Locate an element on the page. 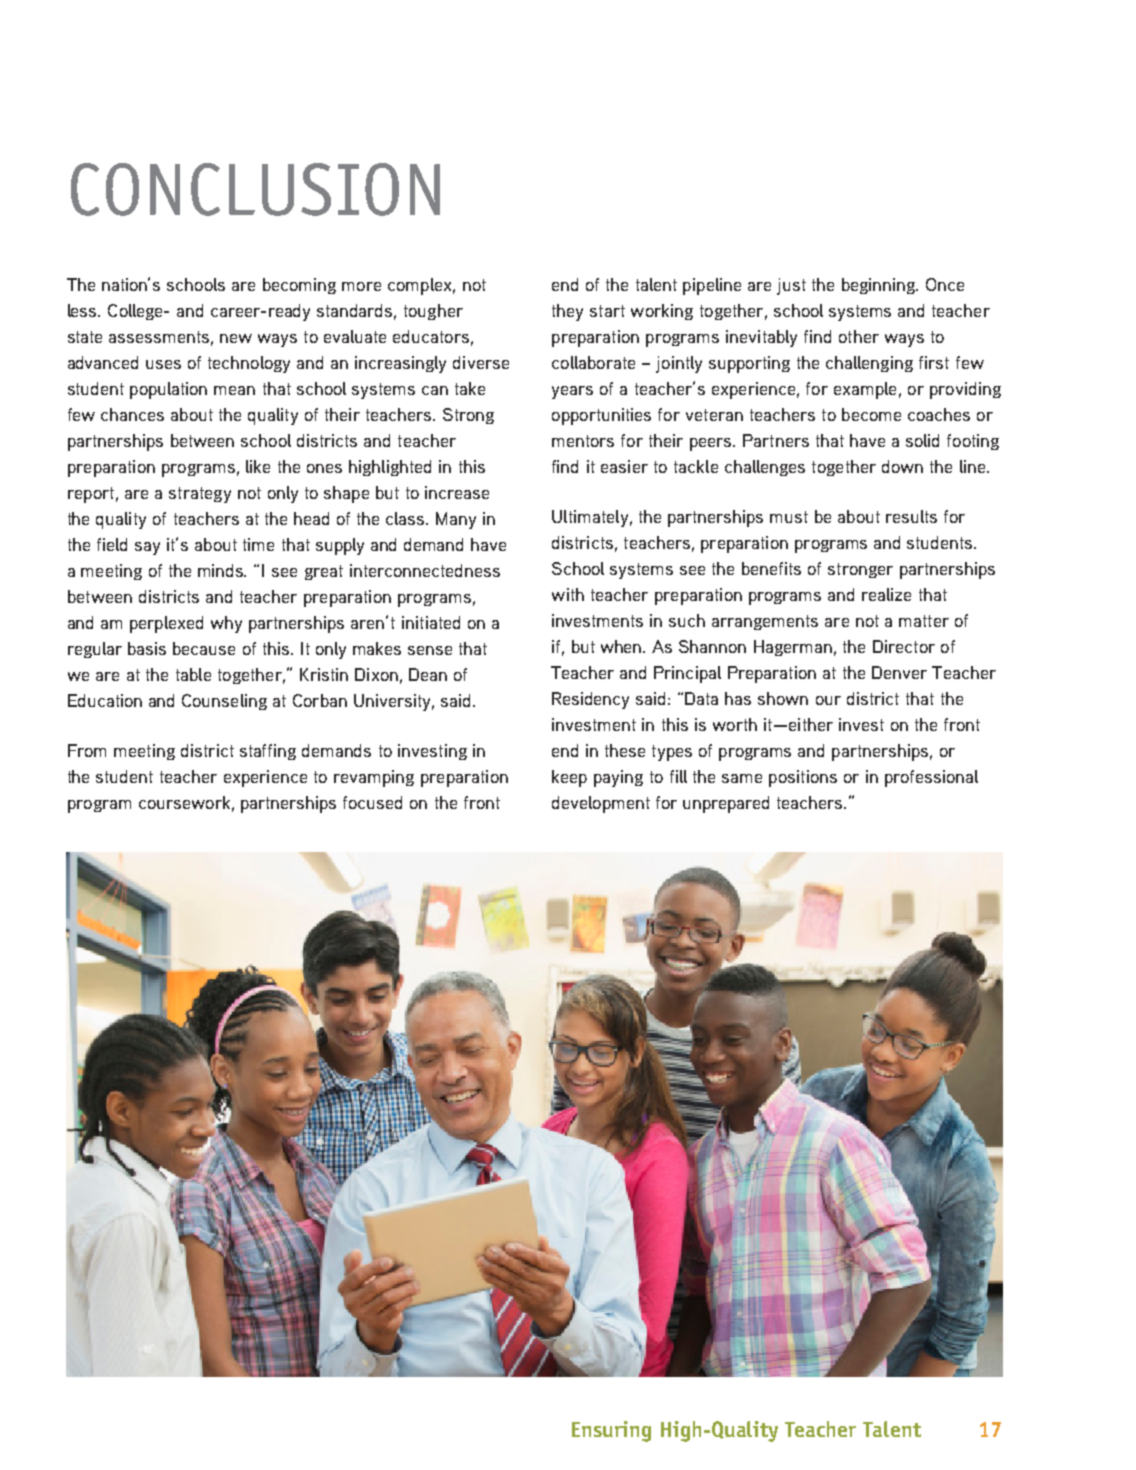 Image resolution: width=1136 pixels, height=1470 pixels. Ensuring is located at coordinates (611, 1431).
